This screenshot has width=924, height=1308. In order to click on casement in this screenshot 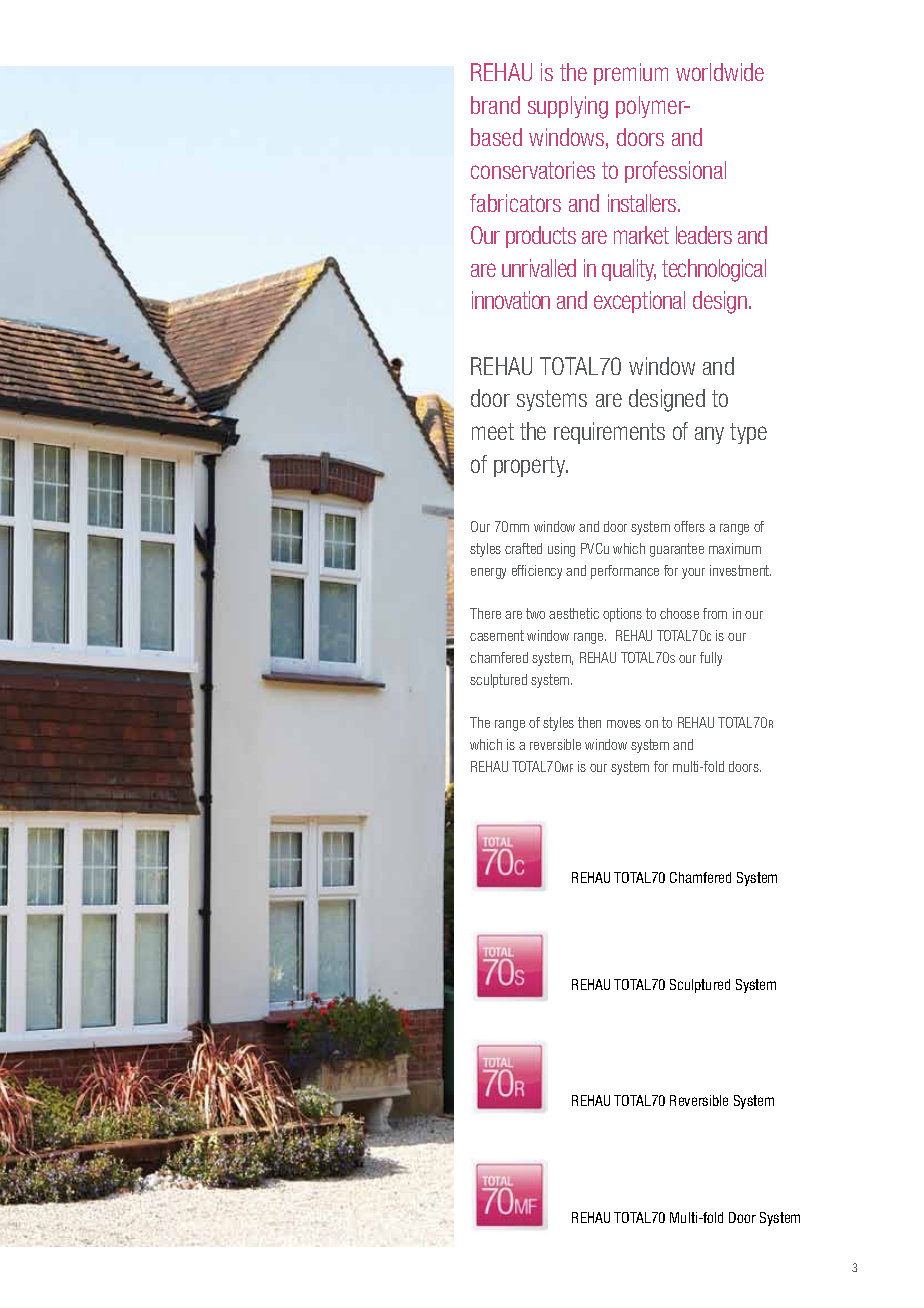, I will do `click(497, 635)`.
